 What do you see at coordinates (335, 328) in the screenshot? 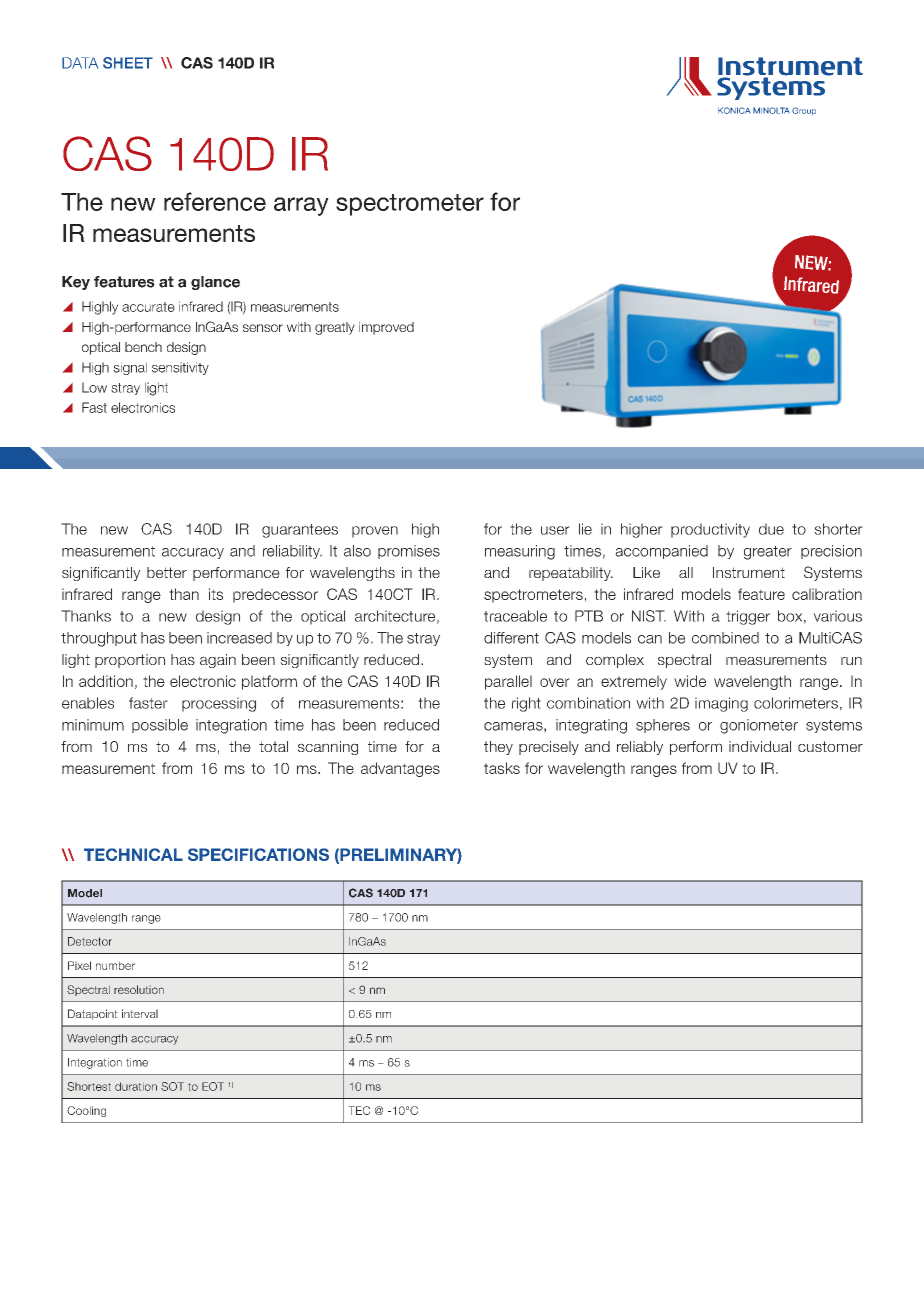
I see `greatly` at bounding box center [335, 328].
